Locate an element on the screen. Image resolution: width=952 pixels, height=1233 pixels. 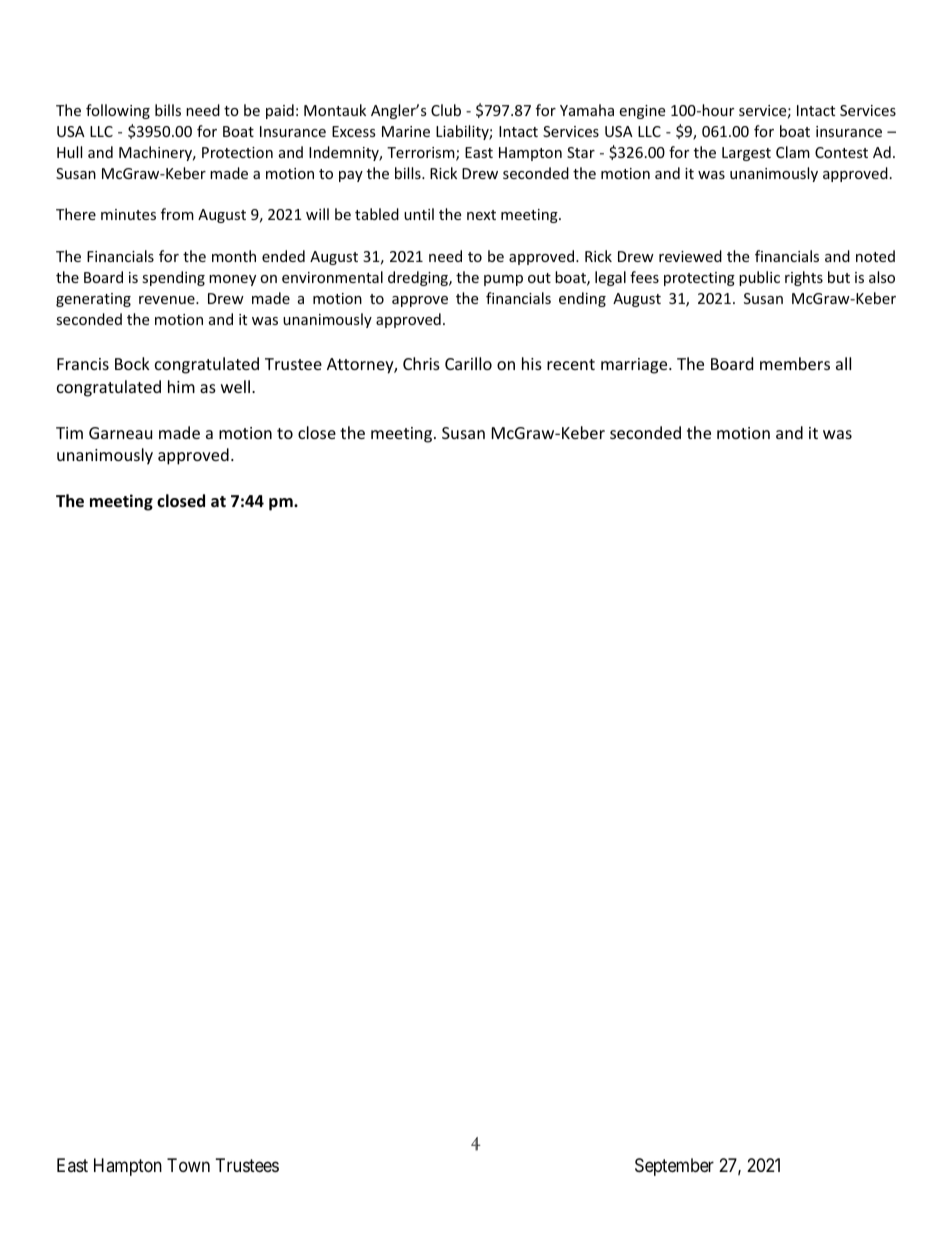
Chris is located at coordinates (421, 363).
